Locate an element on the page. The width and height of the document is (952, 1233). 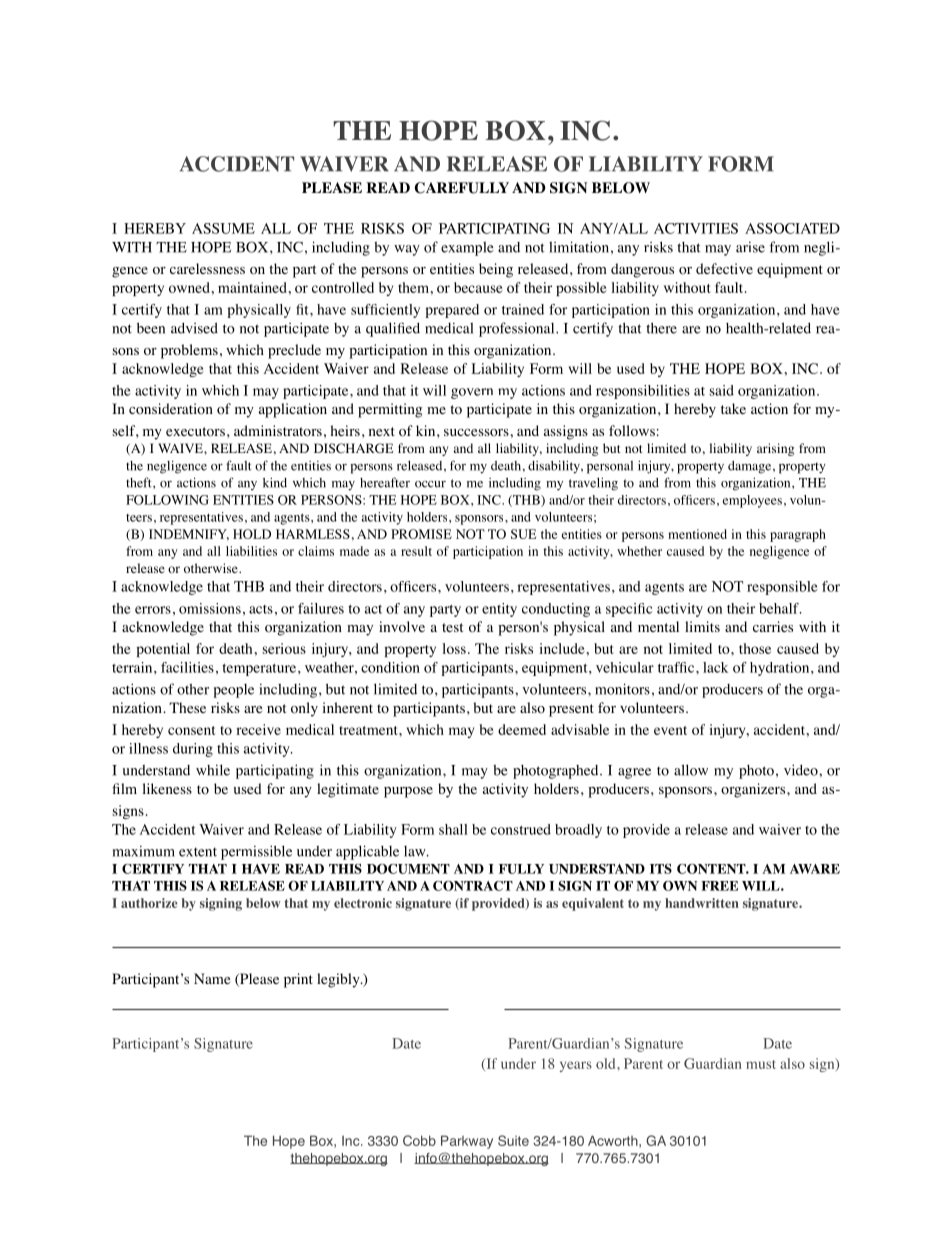
Parkway is located at coordinates (467, 1142).
